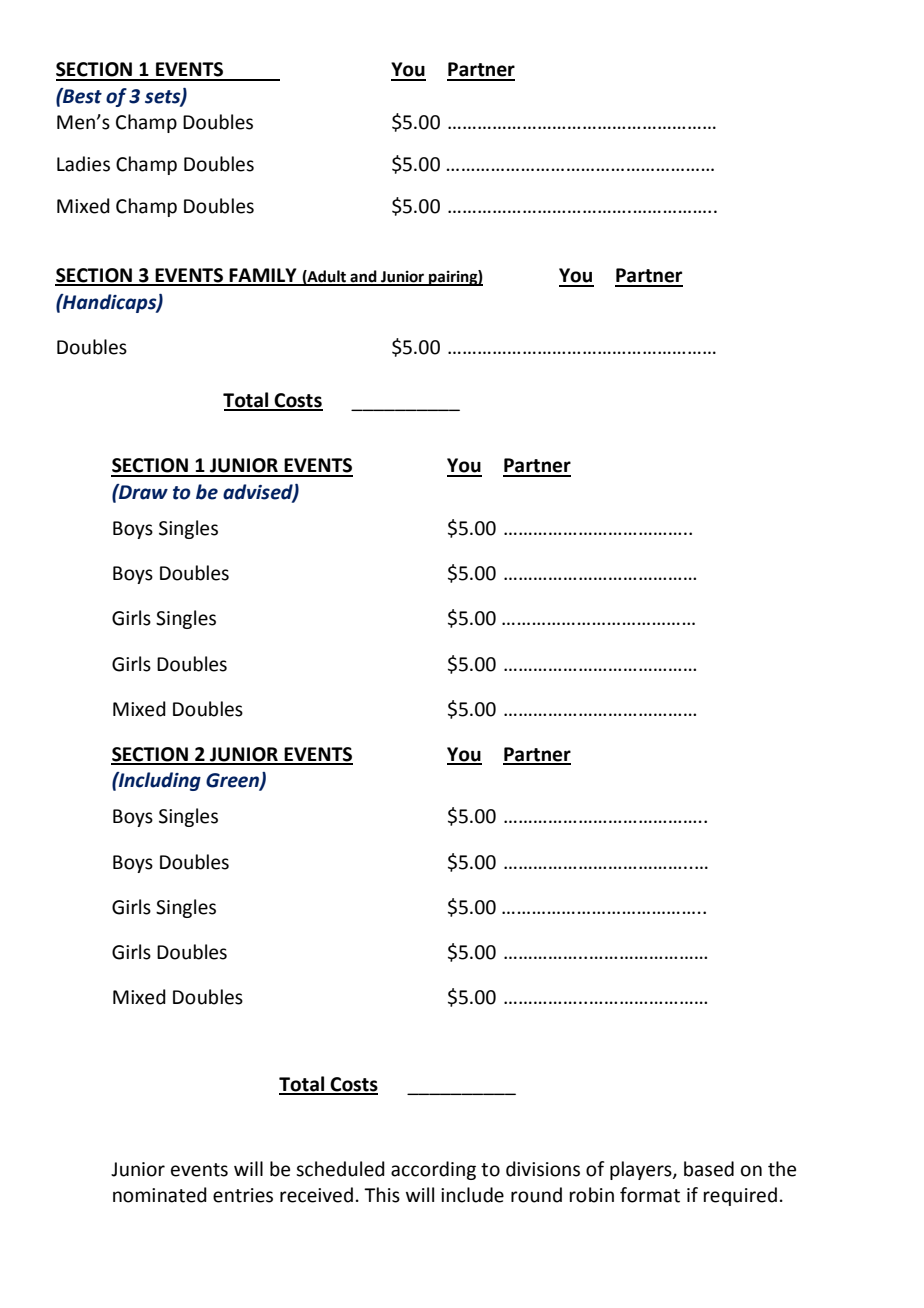 The image size is (924, 1308). Describe the element at coordinates (160, 1195) in the image. I see `nominated` at that location.
